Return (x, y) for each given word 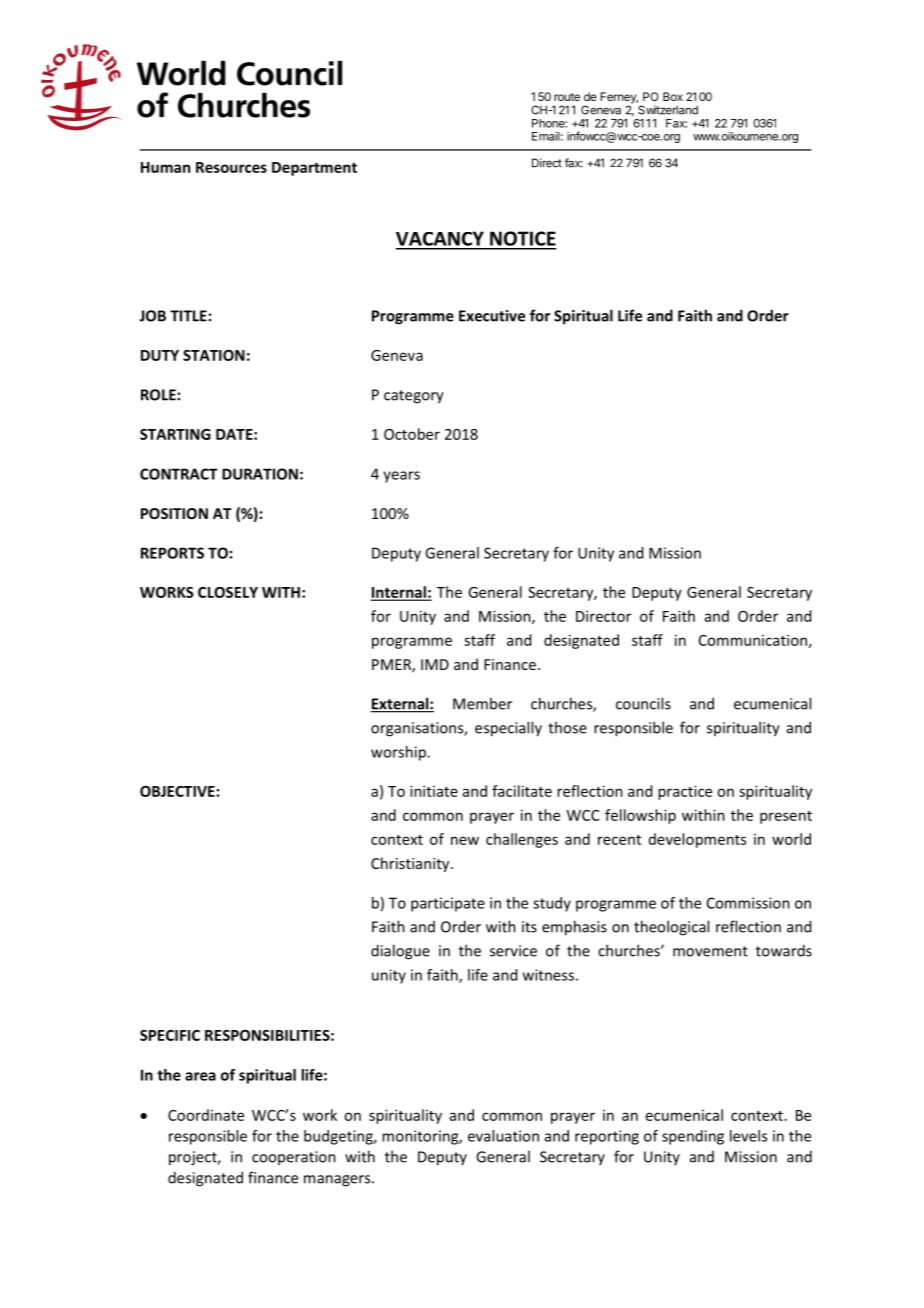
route (567, 97)
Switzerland (668, 110)
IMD (435, 664)
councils (643, 703)
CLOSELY (228, 592)
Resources (231, 167)
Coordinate (206, 1115)
